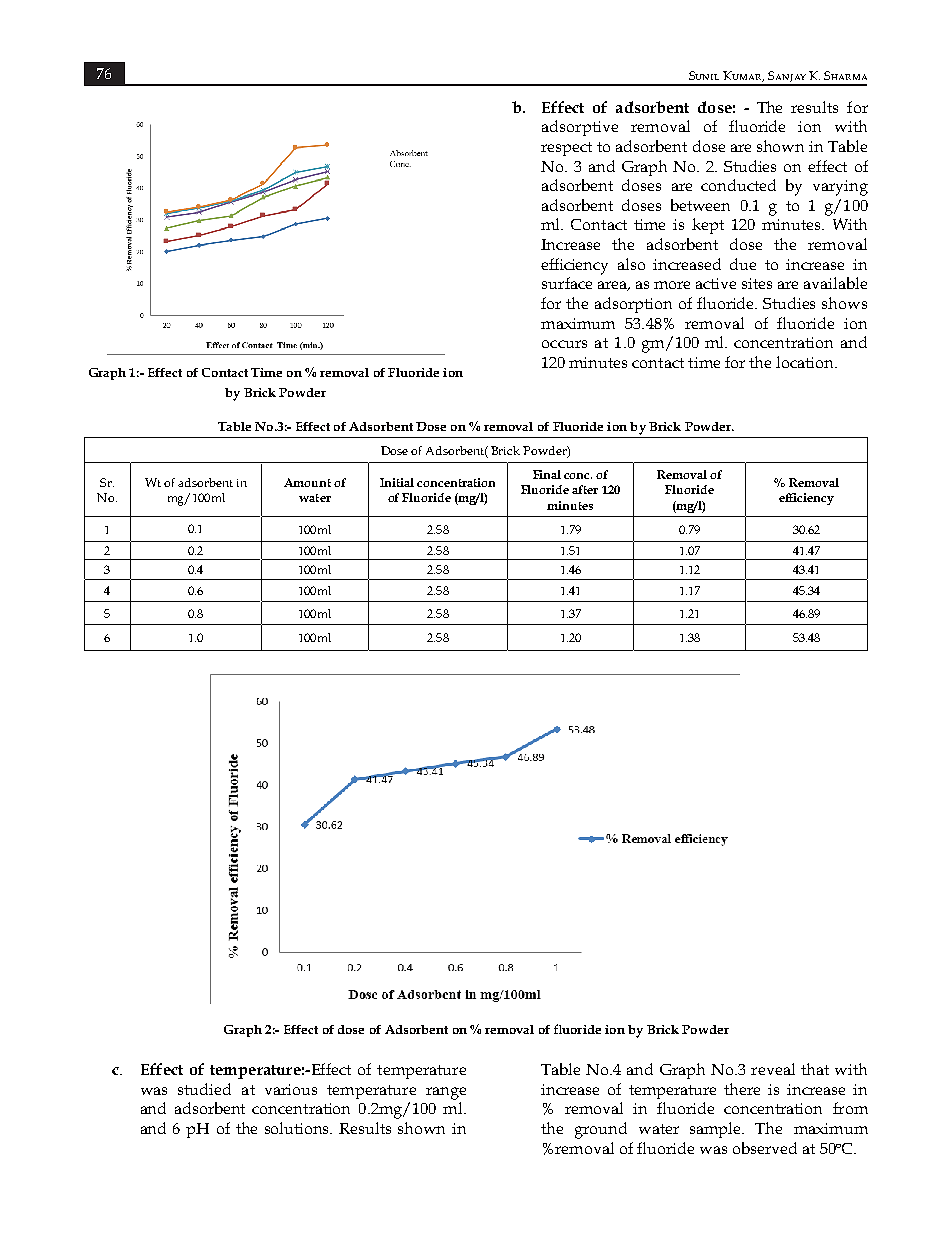  Describe the element at coordinates (765, 1148) in the image. I see `observed` at that location.
